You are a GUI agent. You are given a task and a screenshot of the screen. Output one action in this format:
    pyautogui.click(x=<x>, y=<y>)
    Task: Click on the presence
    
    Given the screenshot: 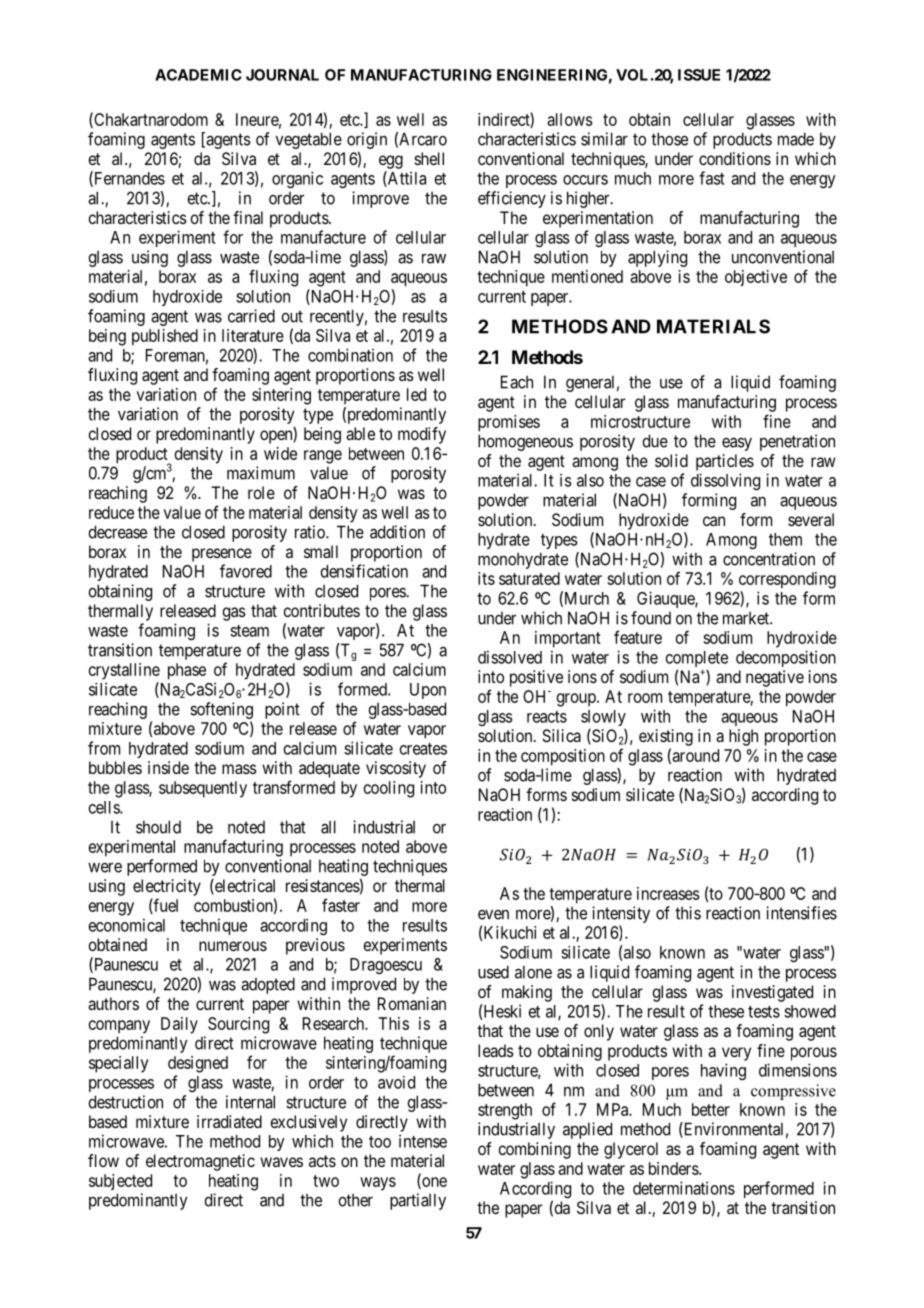 What is the action you would take?
    pyautogui.click(x=222, y=555)
